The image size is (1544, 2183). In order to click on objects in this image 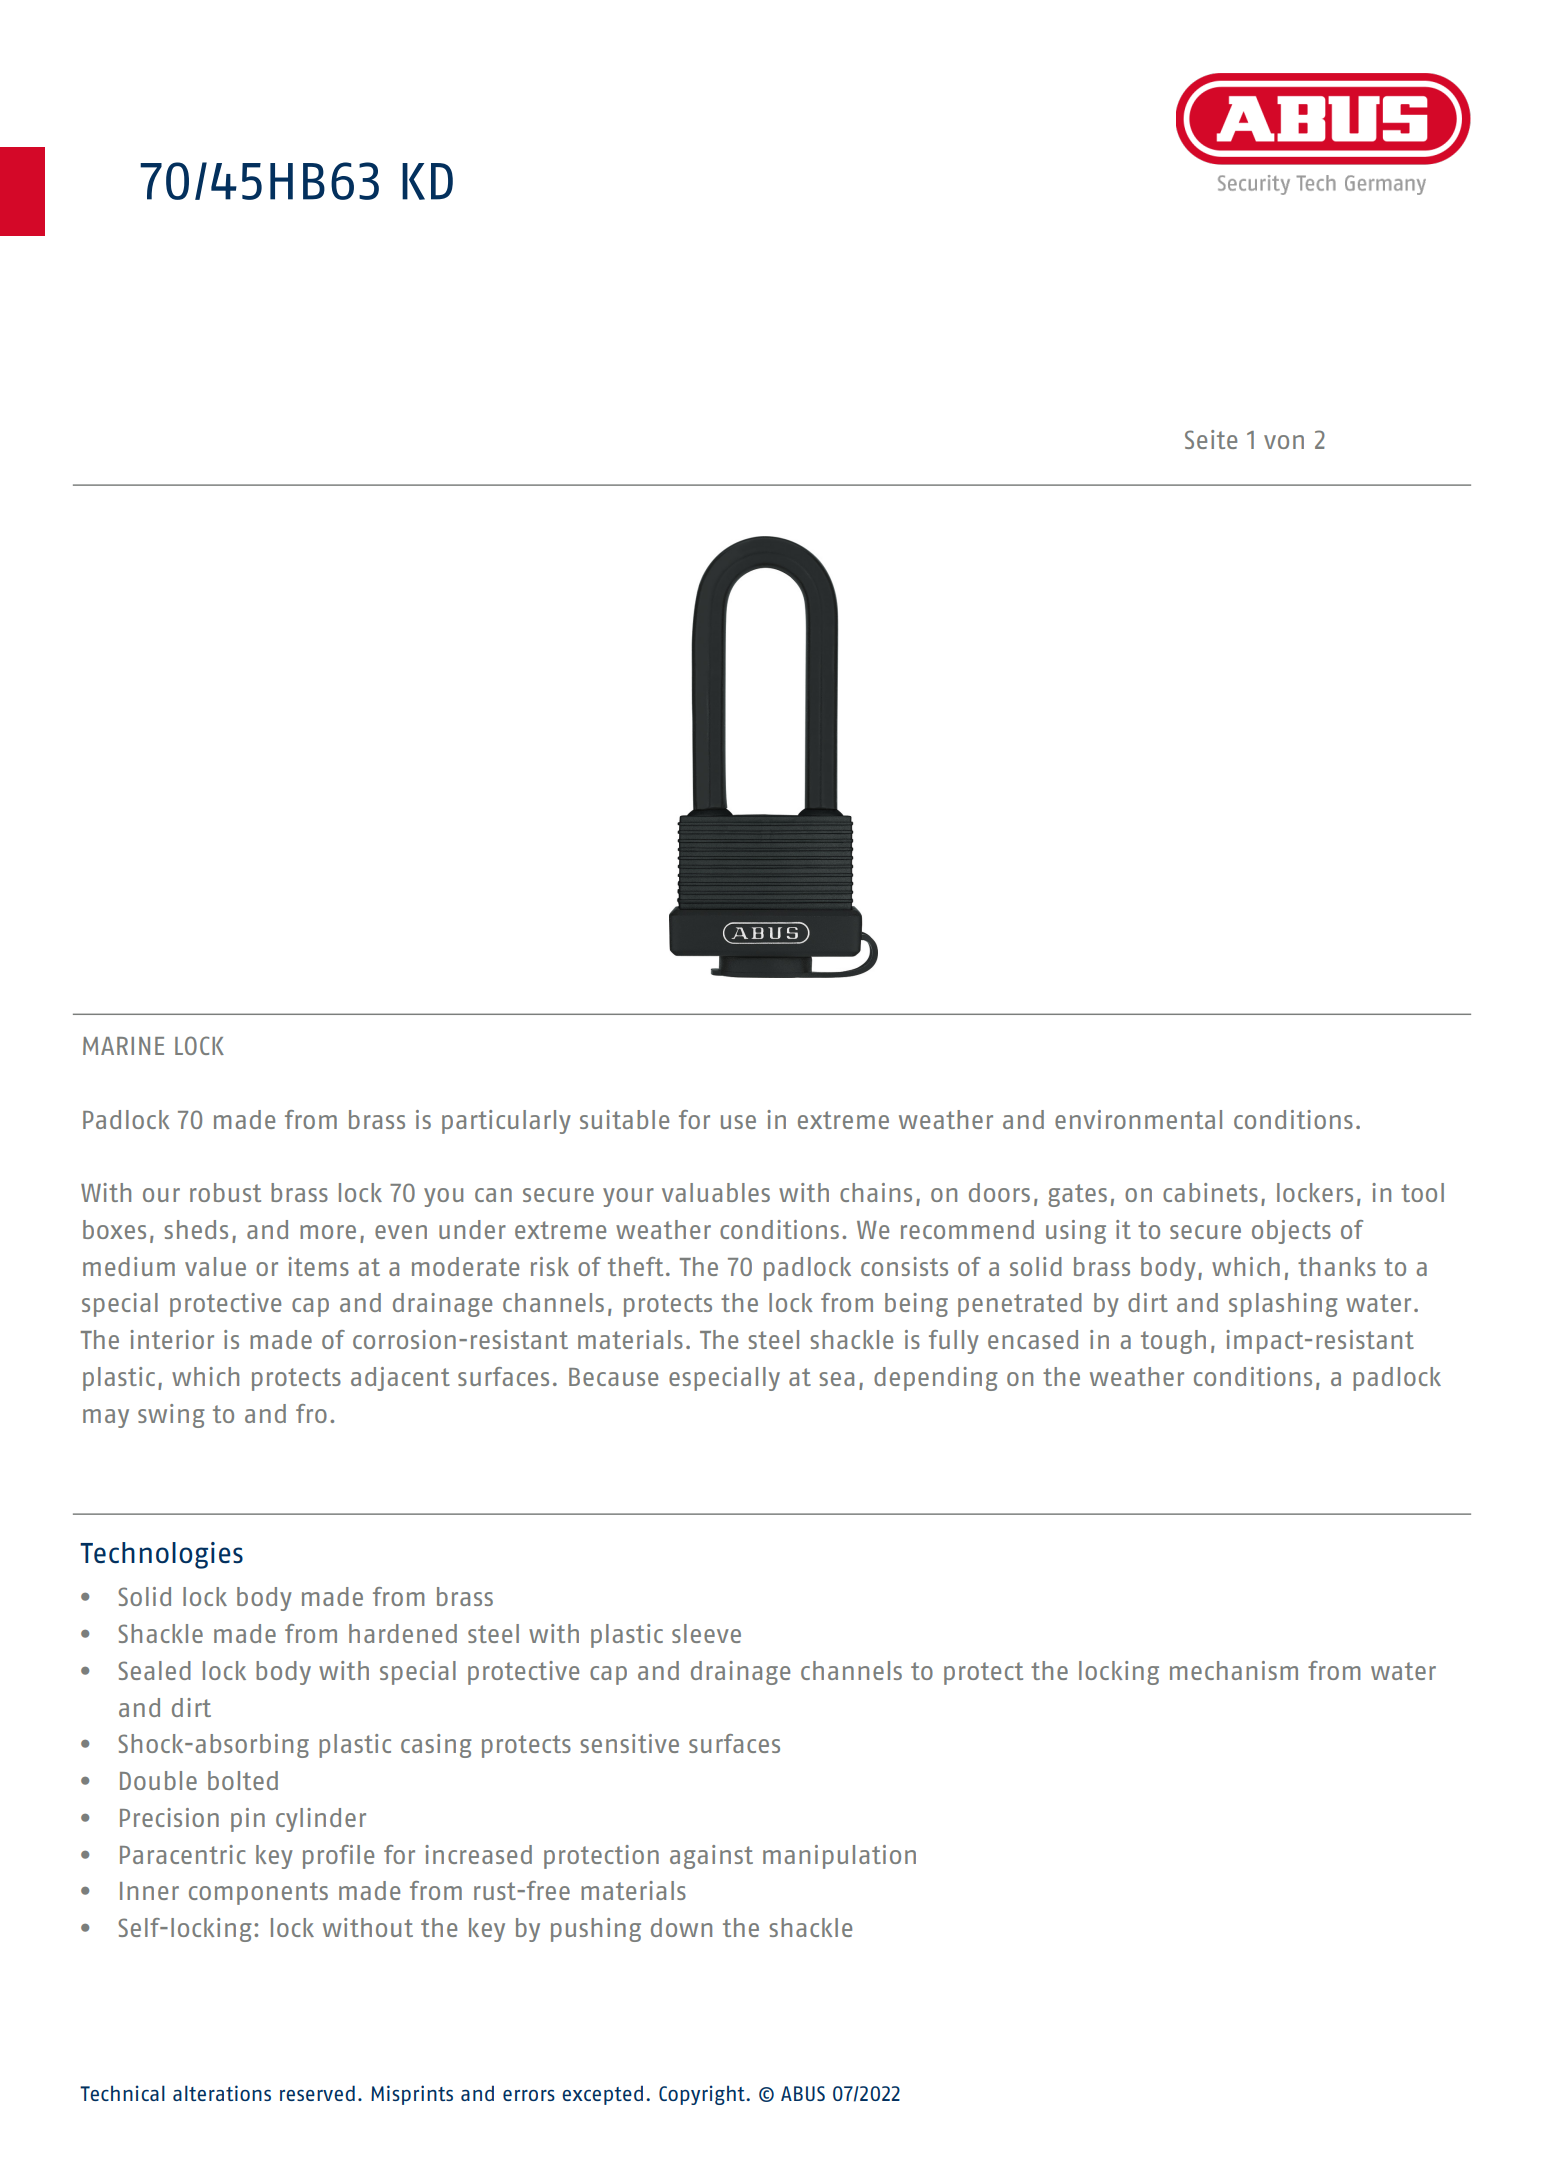, I will do `click(1291, 1232)`.
